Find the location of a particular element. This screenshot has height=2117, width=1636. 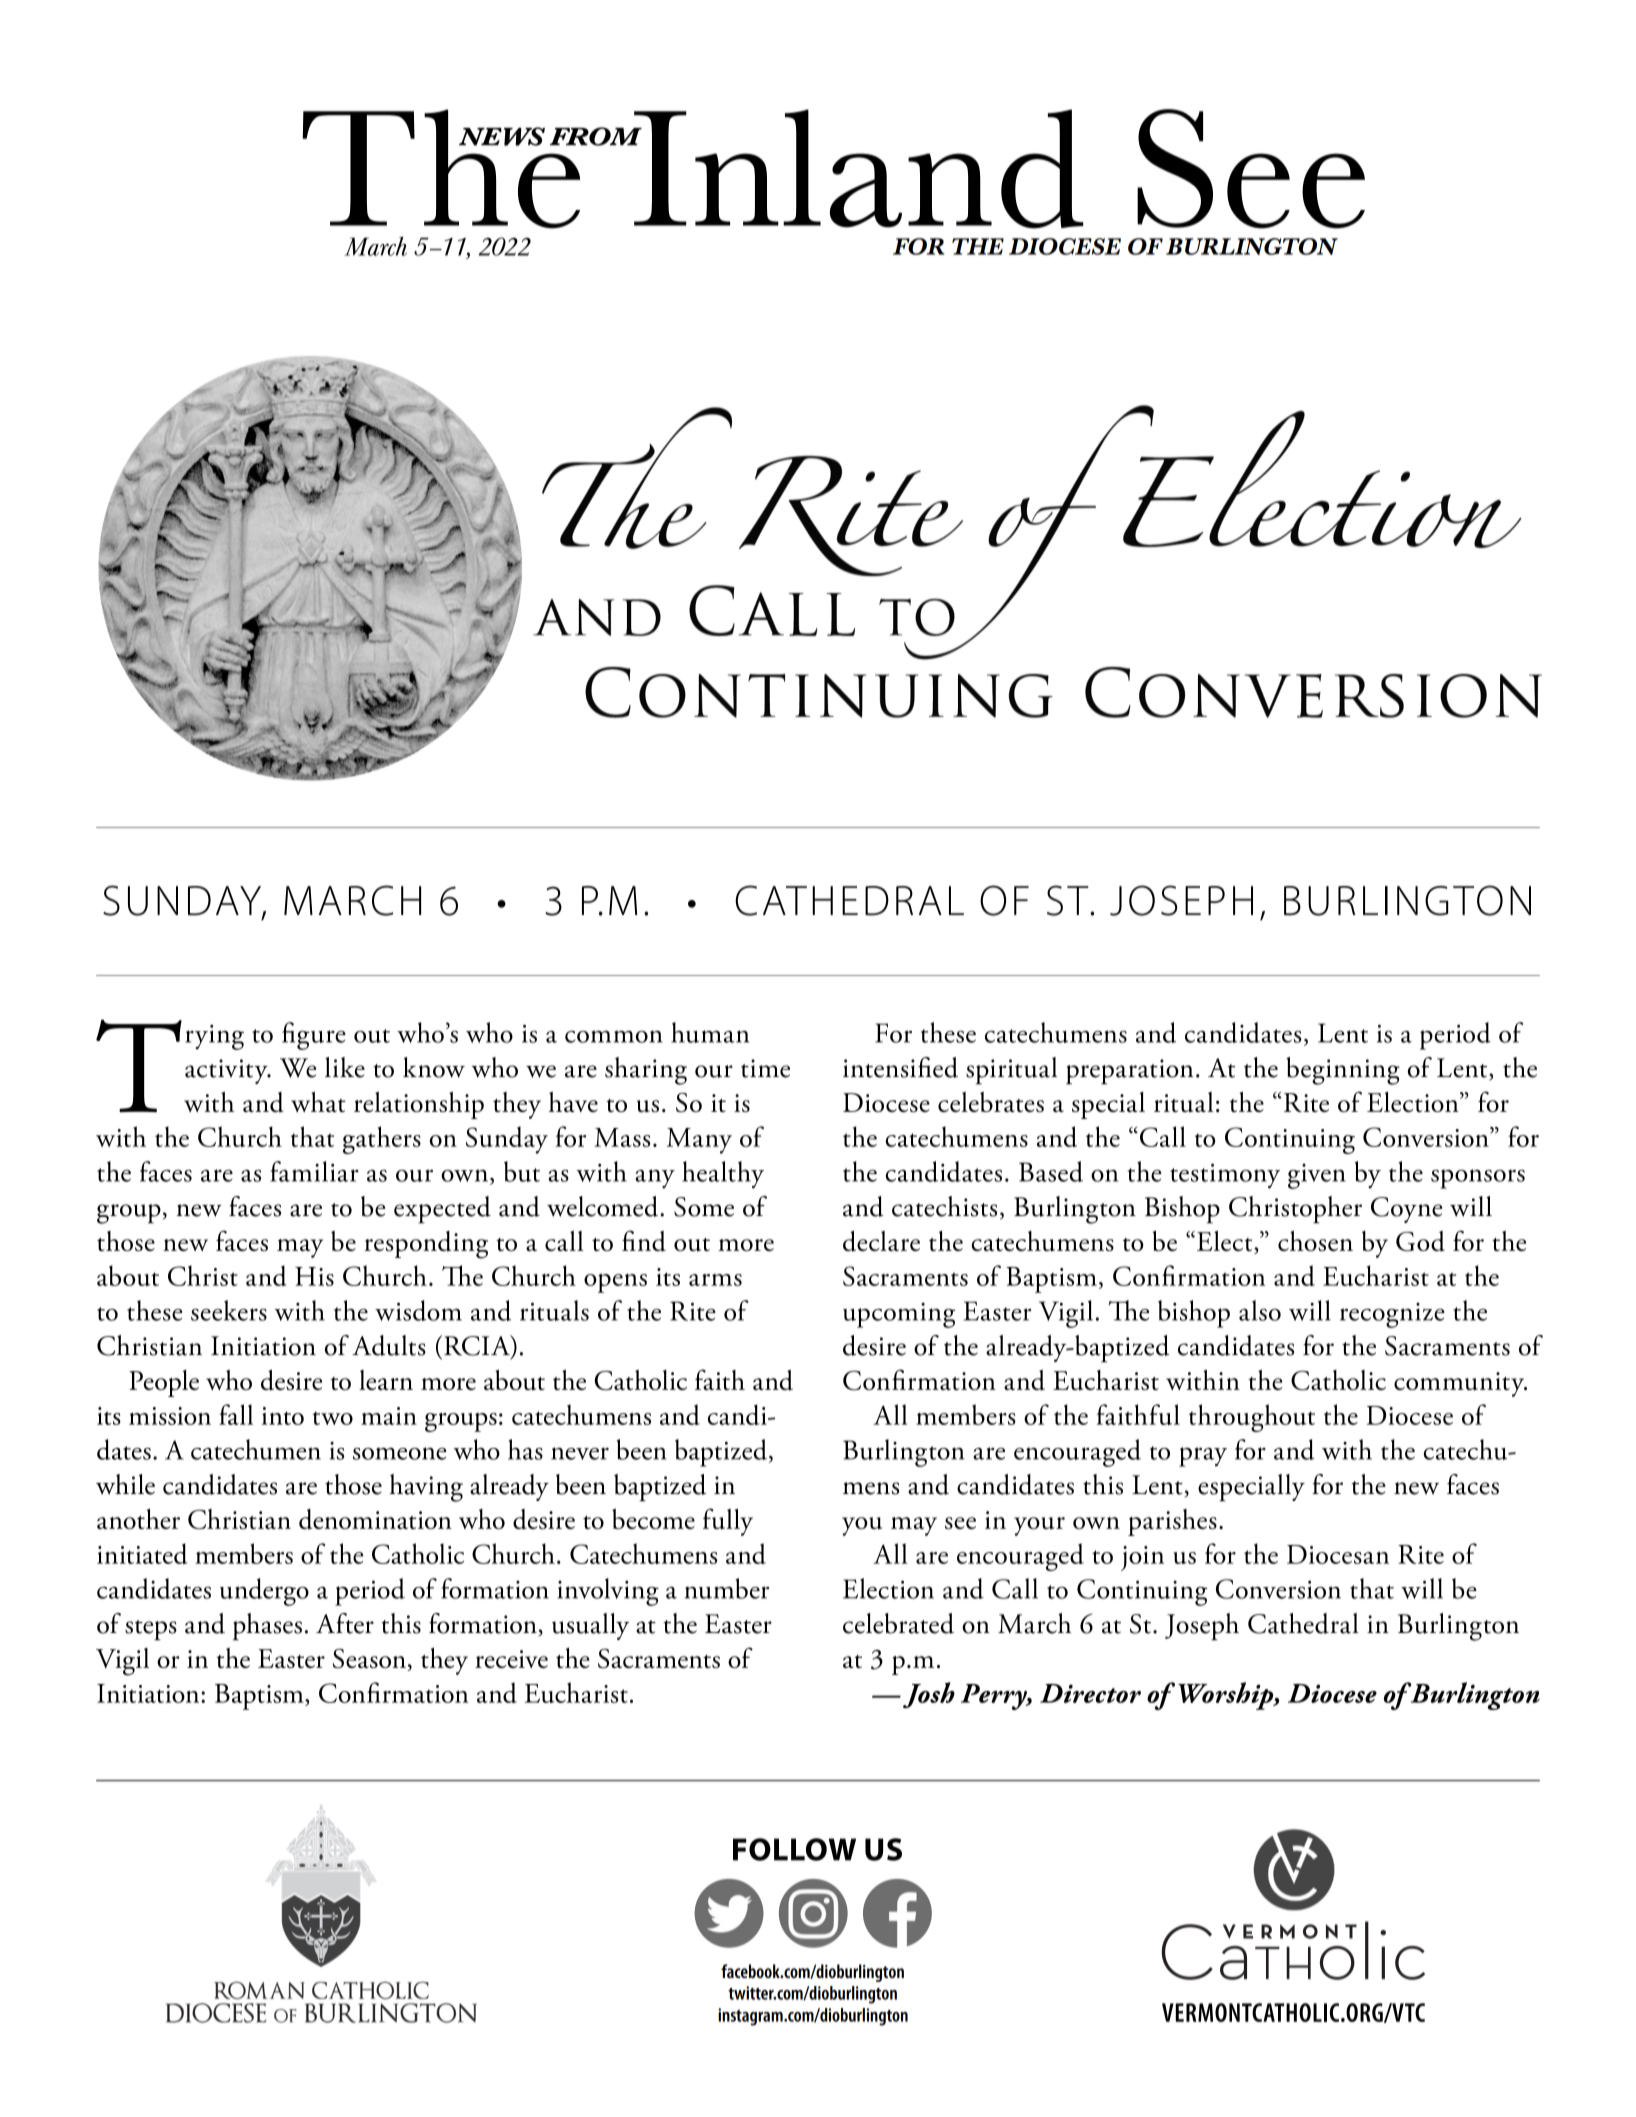

into is located at coordinates (283, 1416).
